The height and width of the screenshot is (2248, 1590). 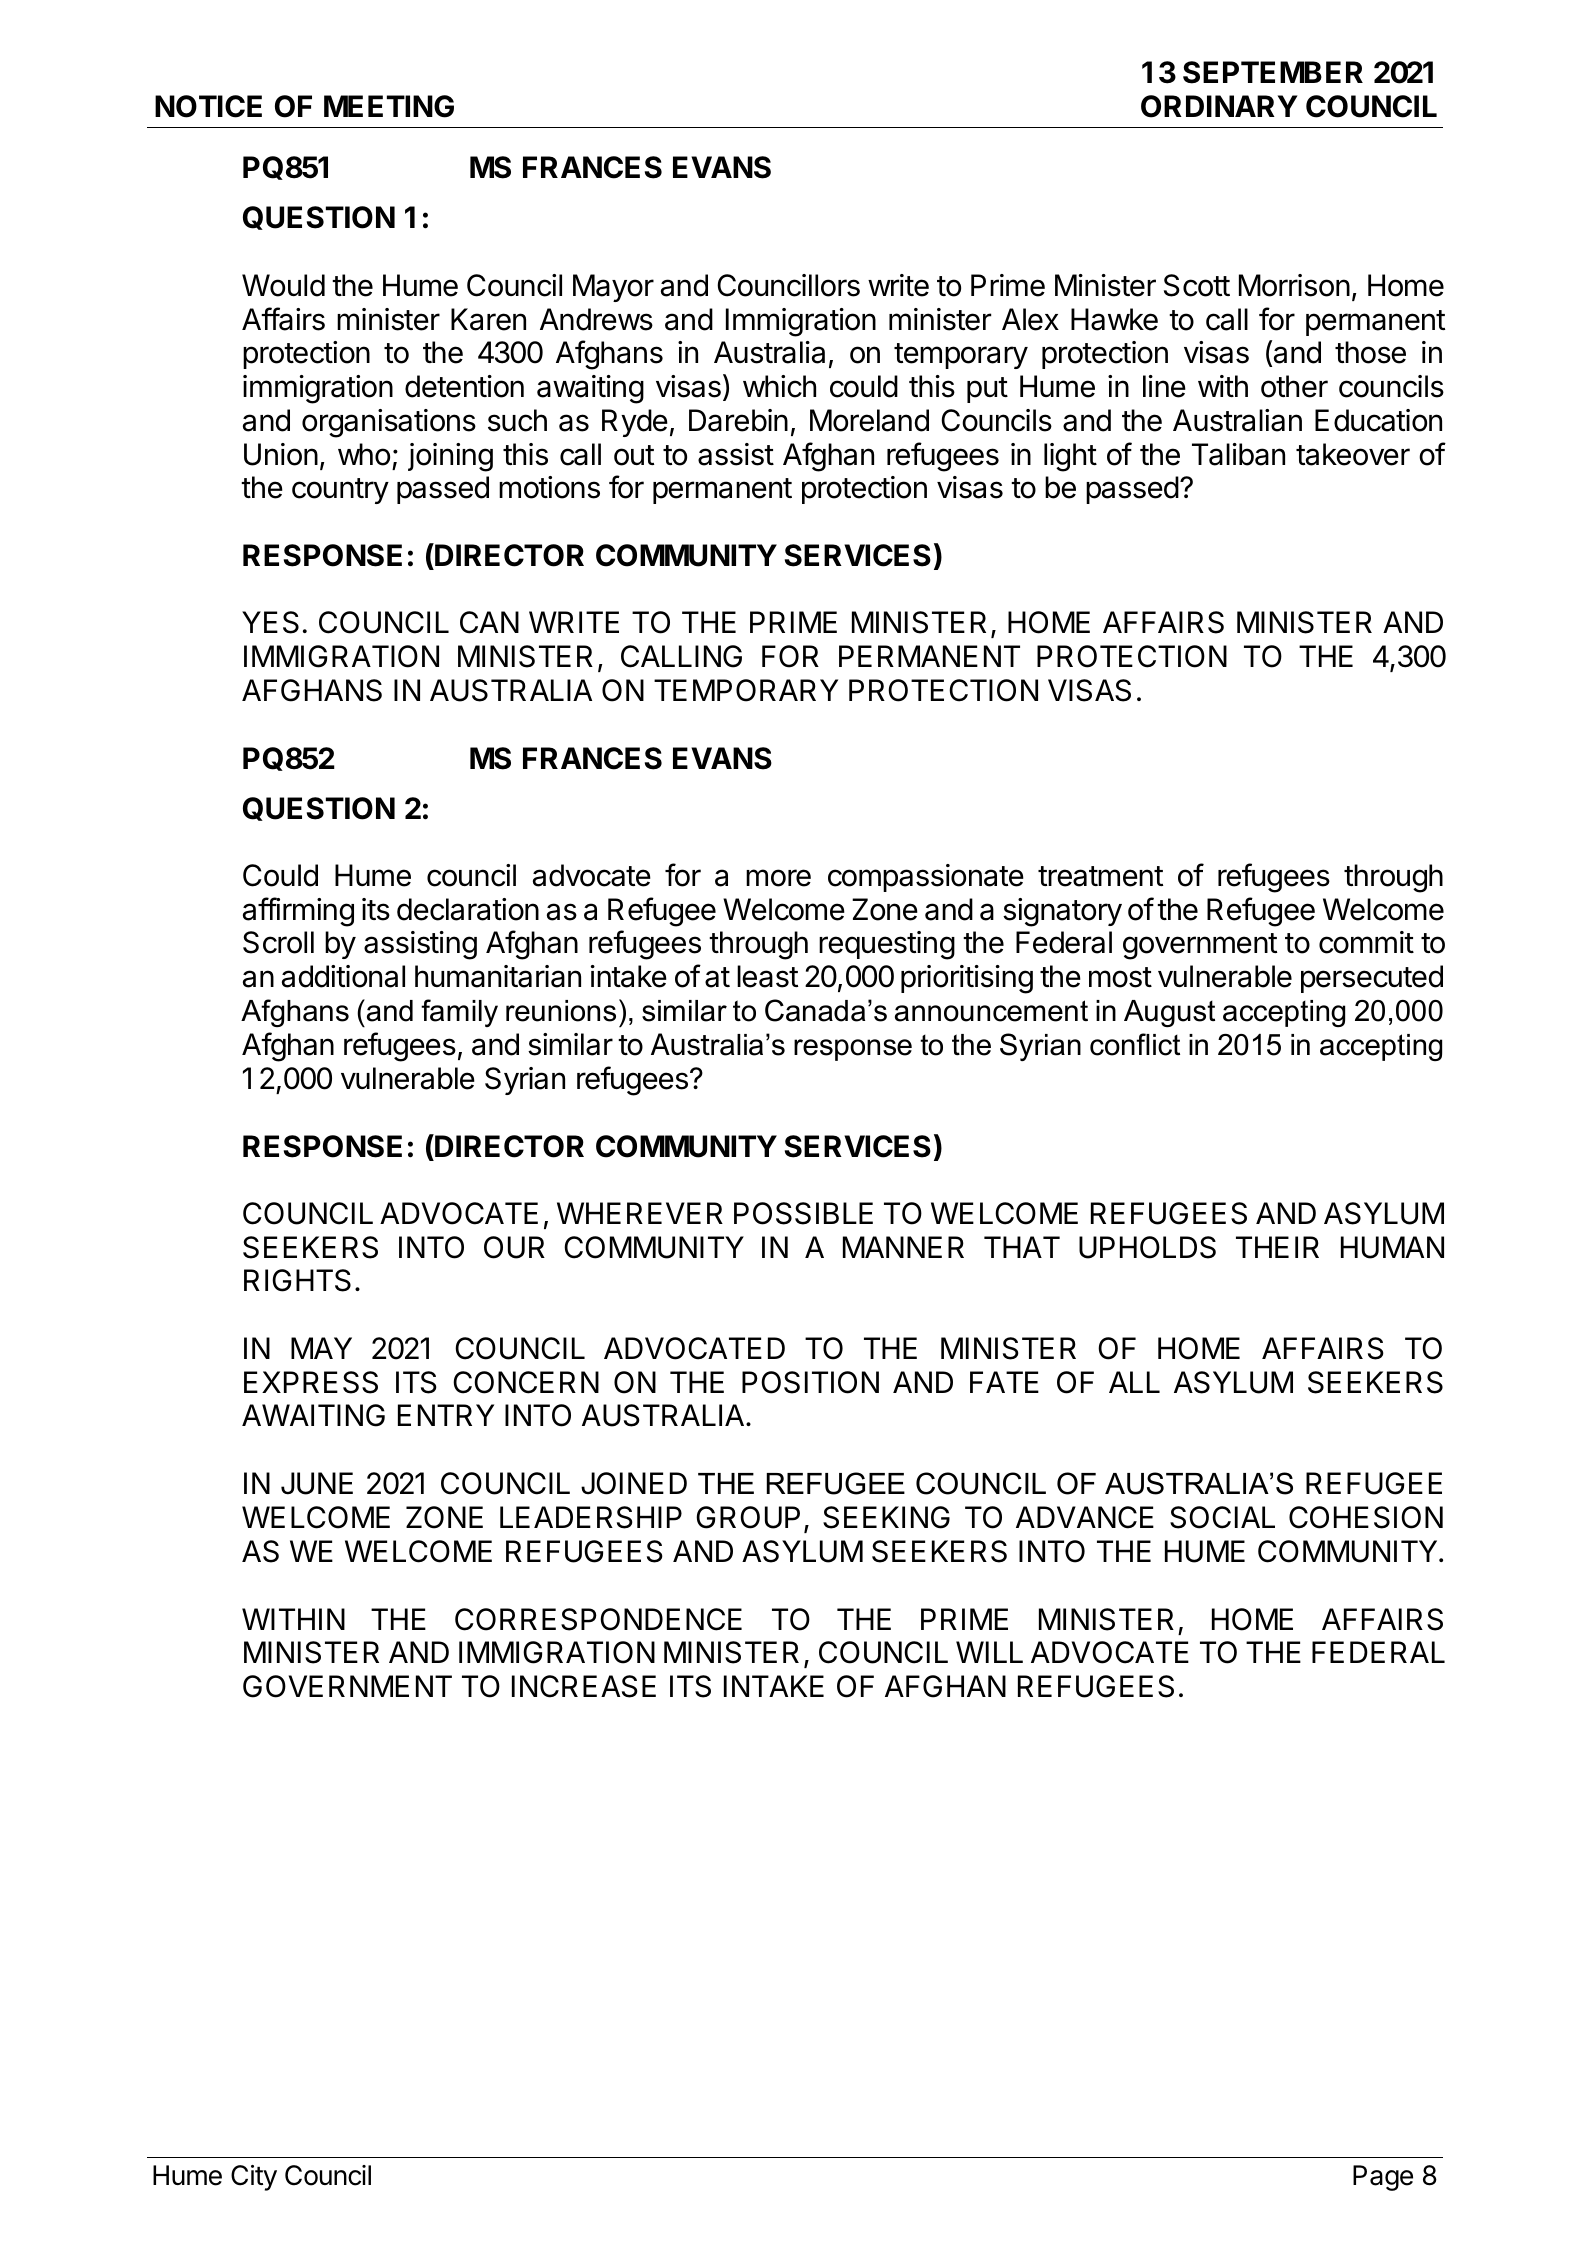 I want to click on City, so click(x=254, y=2178).
